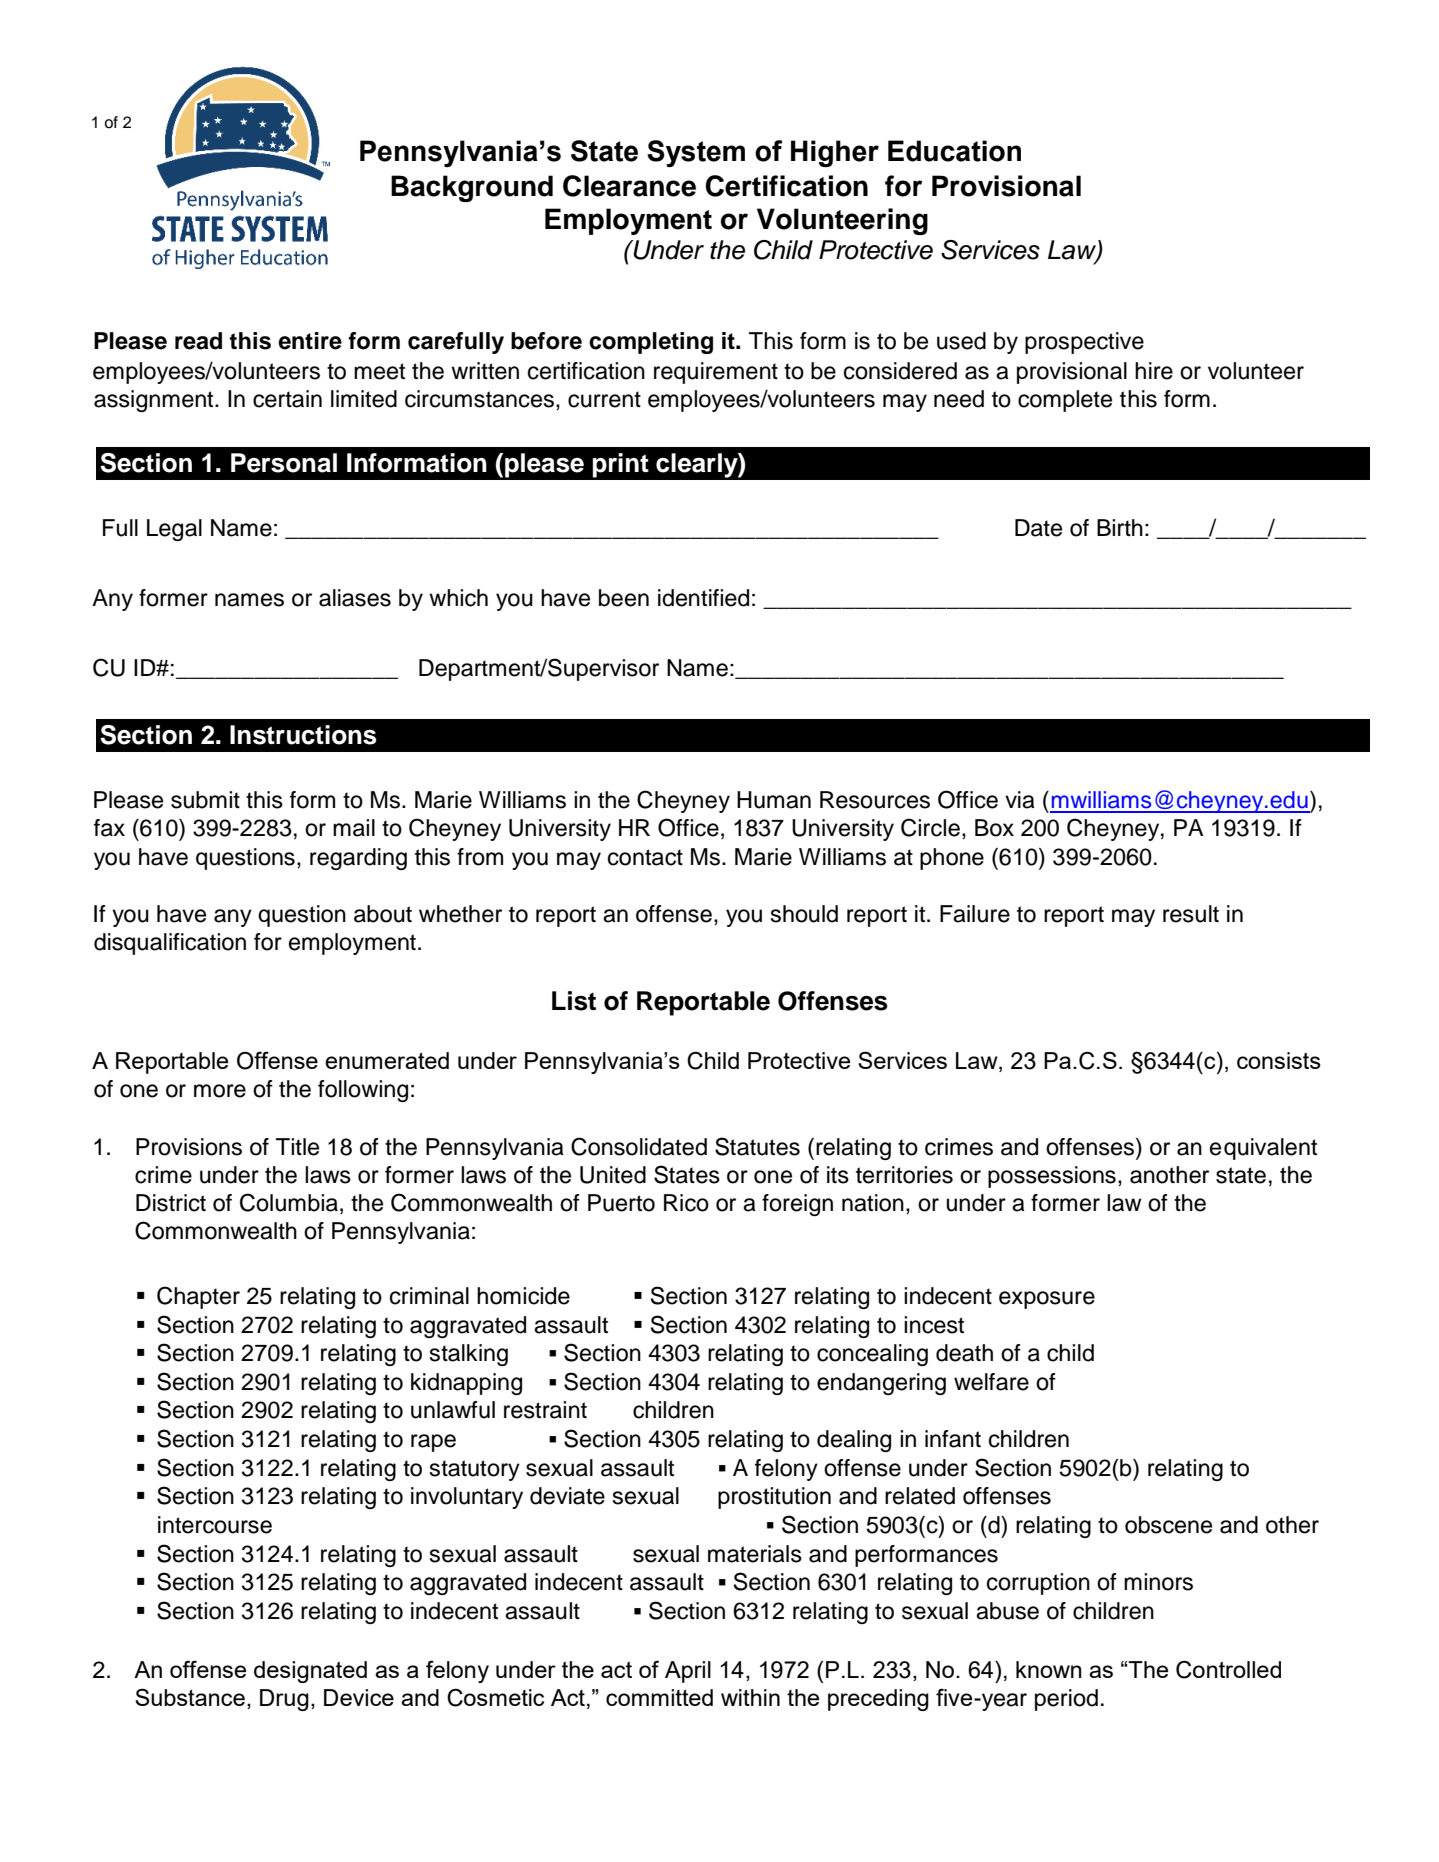 This image has height=1862, width=1439. I want to click on disqualification, so click(170, 944).
